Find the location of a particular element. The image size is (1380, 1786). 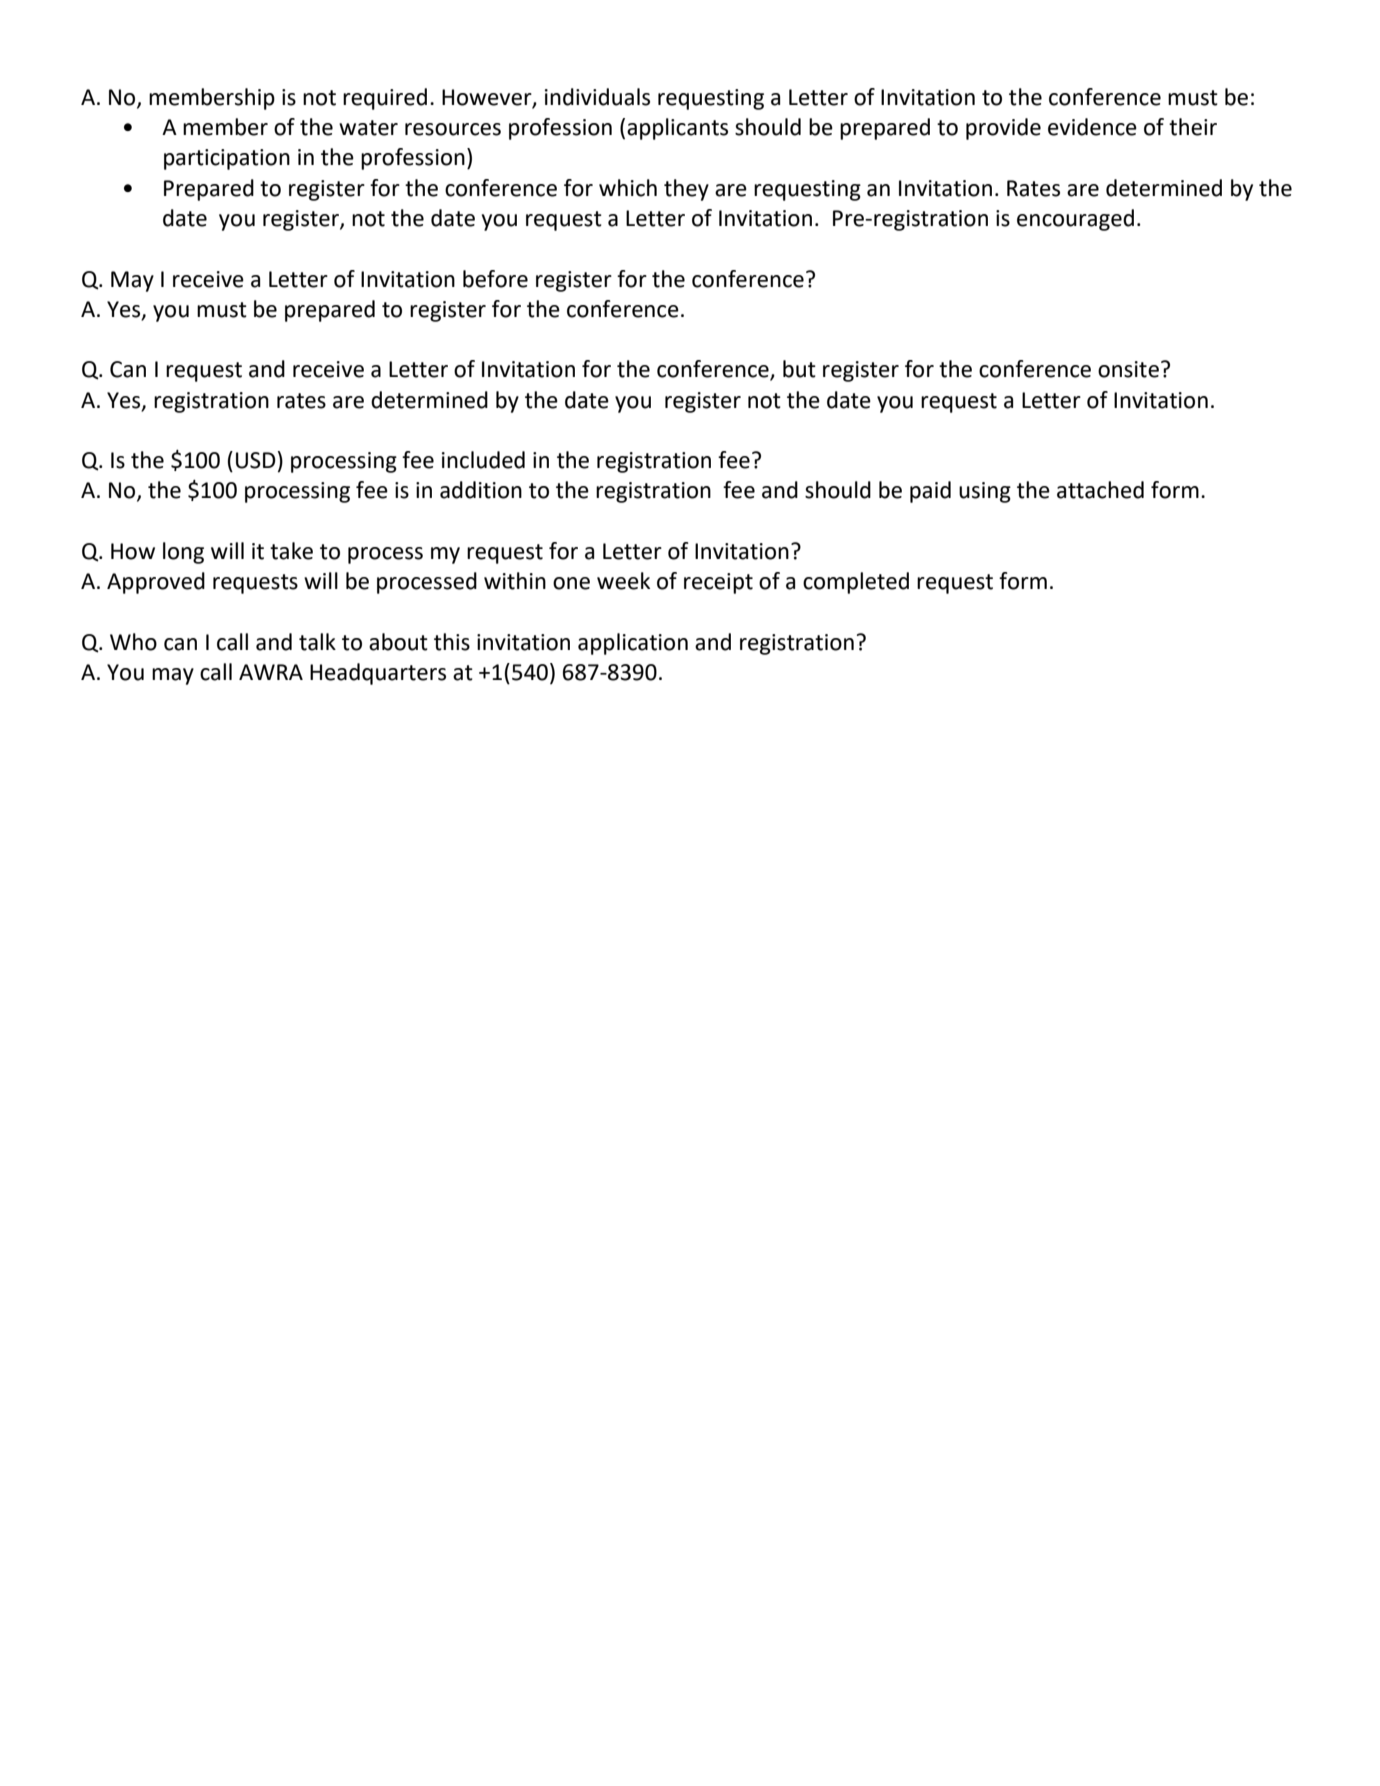

included is located at coordinates (483, 460).
